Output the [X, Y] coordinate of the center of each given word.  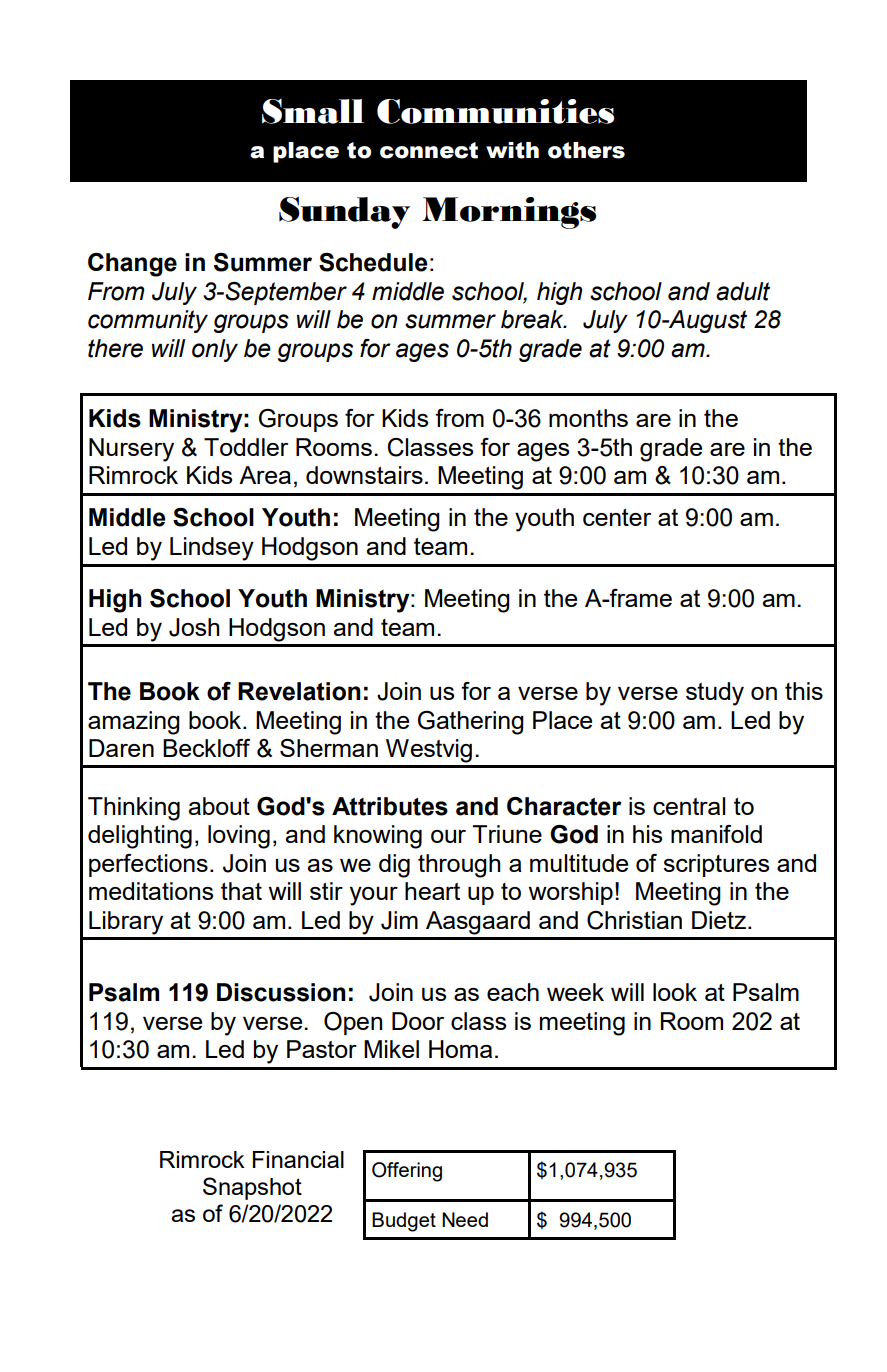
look [675, 992]
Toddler [246, 447]
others [586, 150]
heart [432, 891]
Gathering [471, 723]
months [588, 418]
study [715, 694]
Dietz [719, 920]
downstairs [364, 475]
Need [465, 1219]
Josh [194, 627]
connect [429, 150]
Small [313, 111]
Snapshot [252, 1188]
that [241, 891]
